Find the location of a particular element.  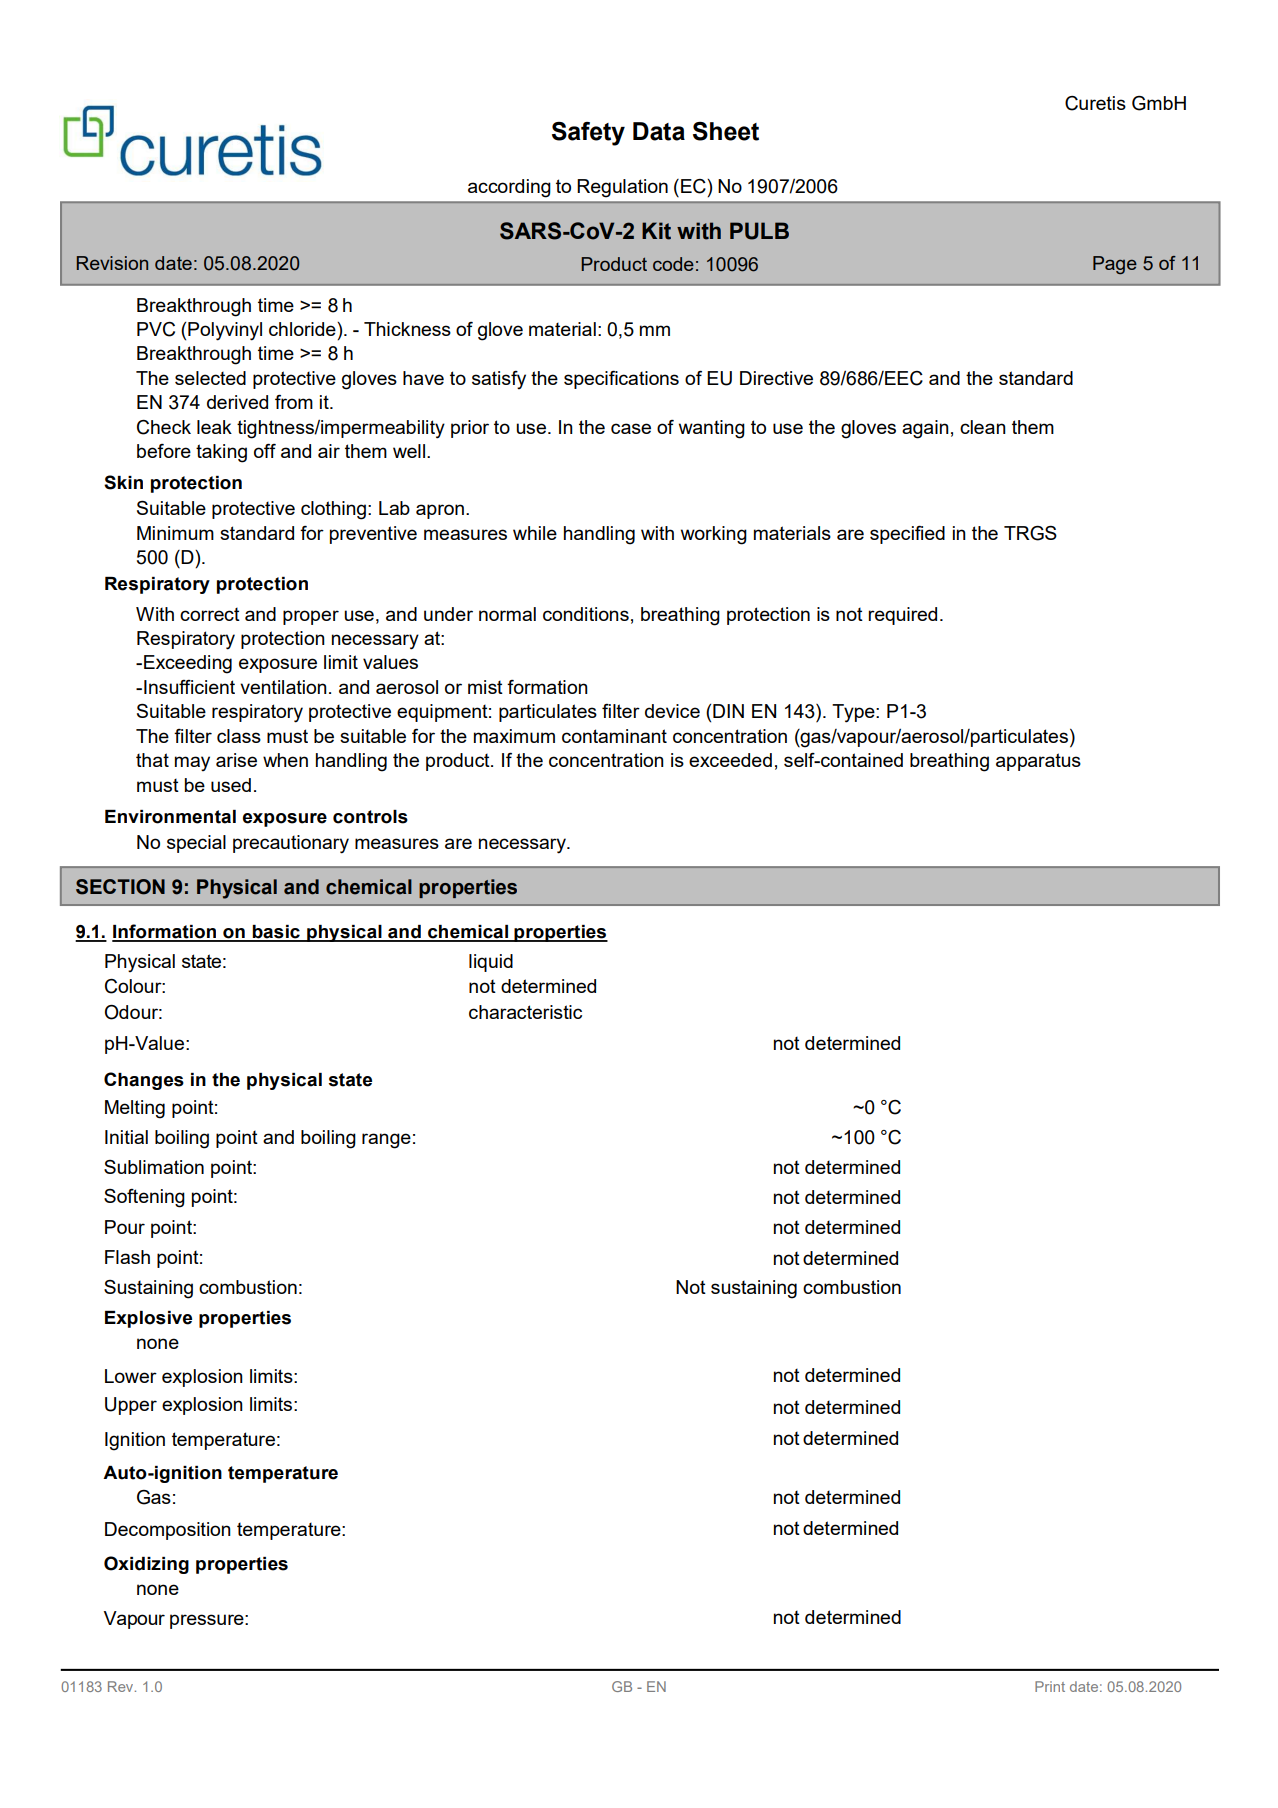

basic is located at coordinates (276, 933).
